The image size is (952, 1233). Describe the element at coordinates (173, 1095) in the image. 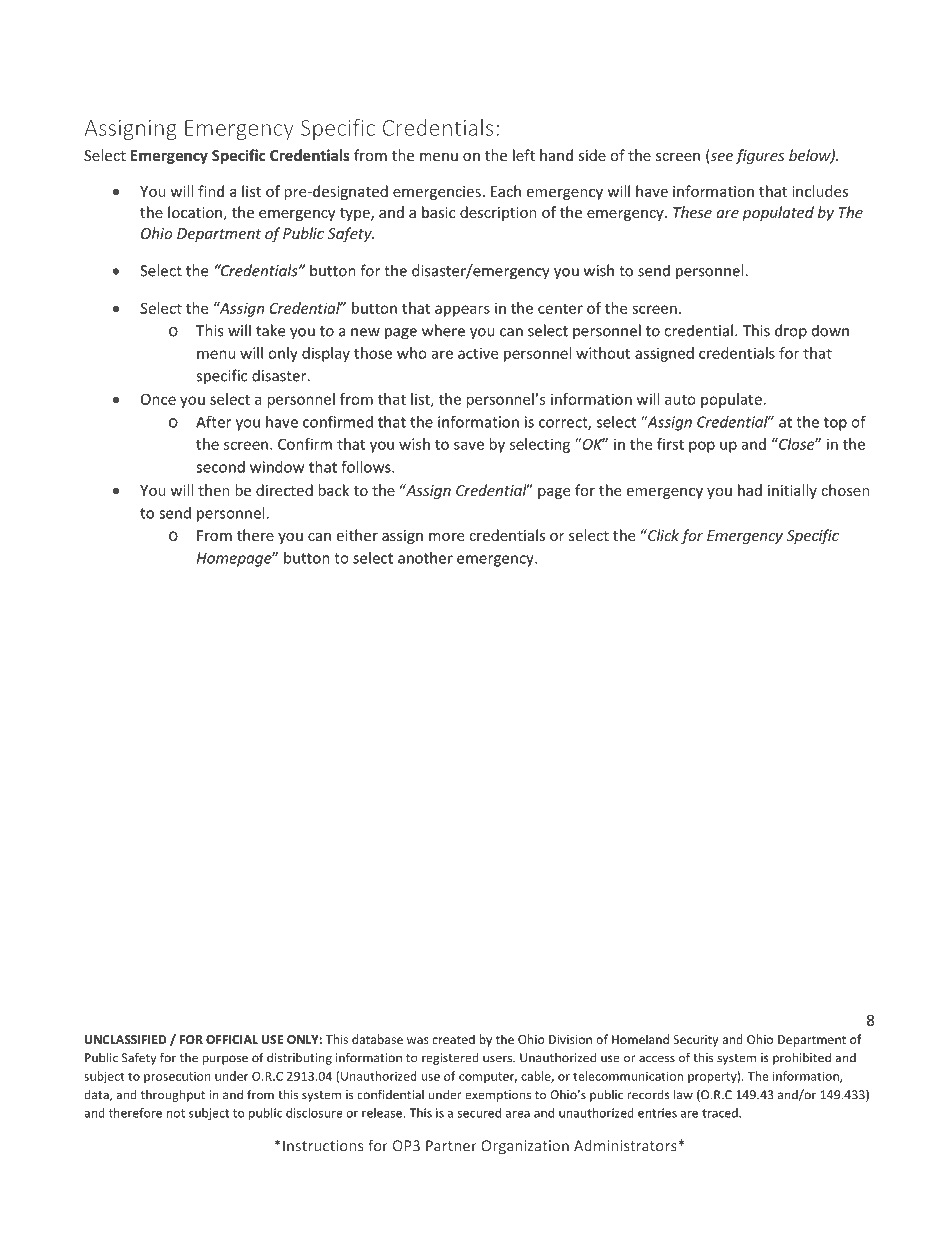

I see `throughput` at that location.
